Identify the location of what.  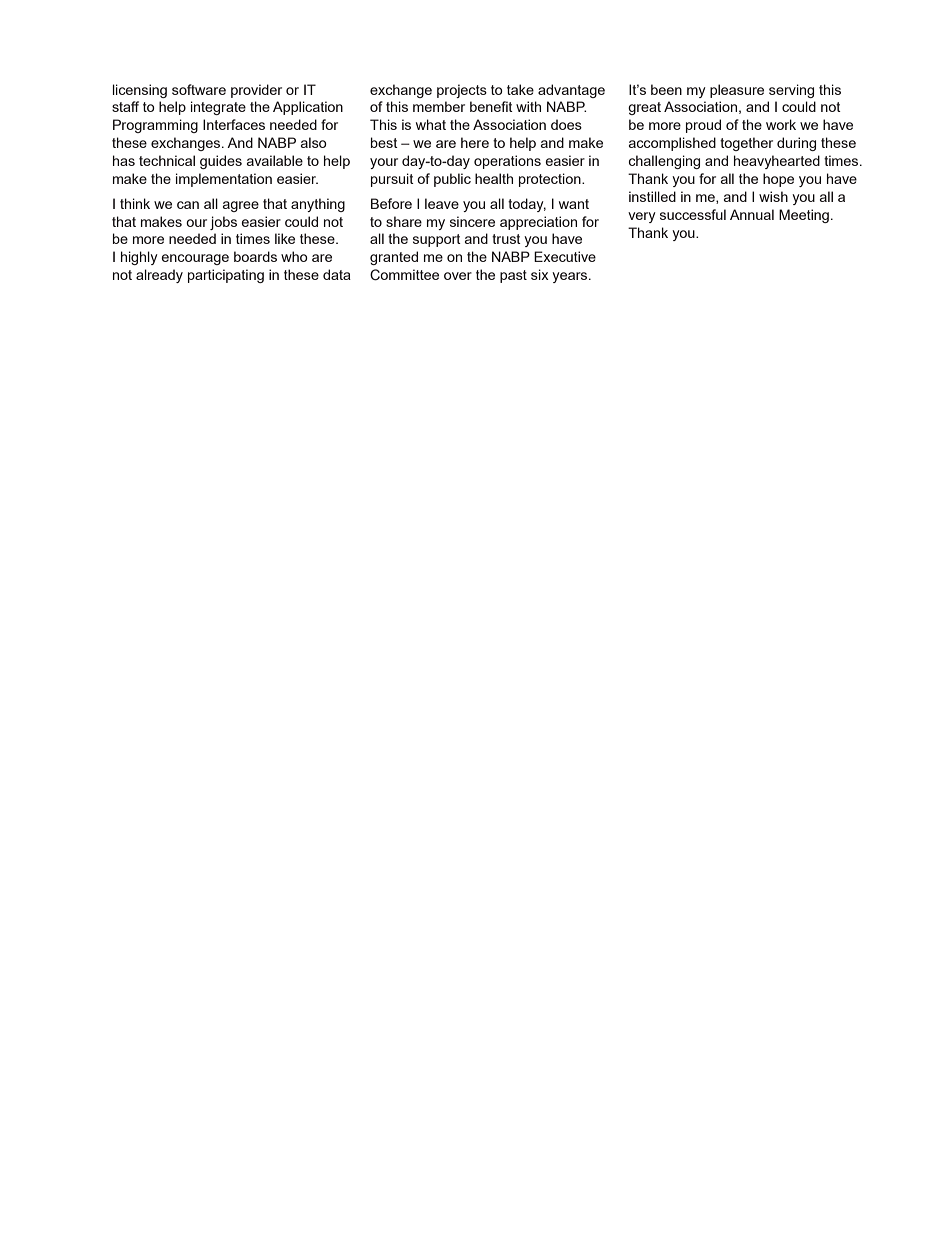
(431, 124).
